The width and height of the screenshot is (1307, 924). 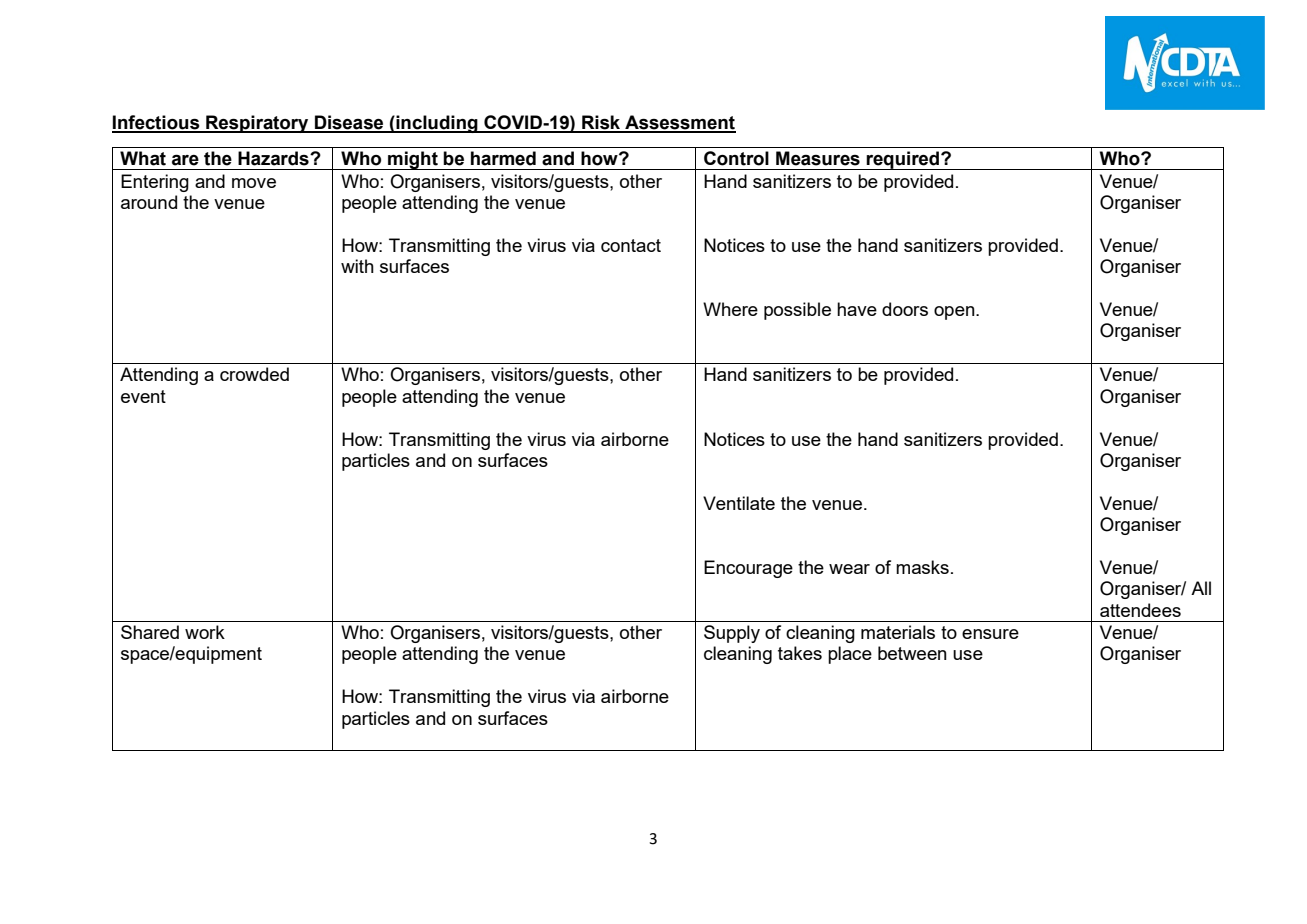 I want to click on contact, so click(x=631, y=245).
